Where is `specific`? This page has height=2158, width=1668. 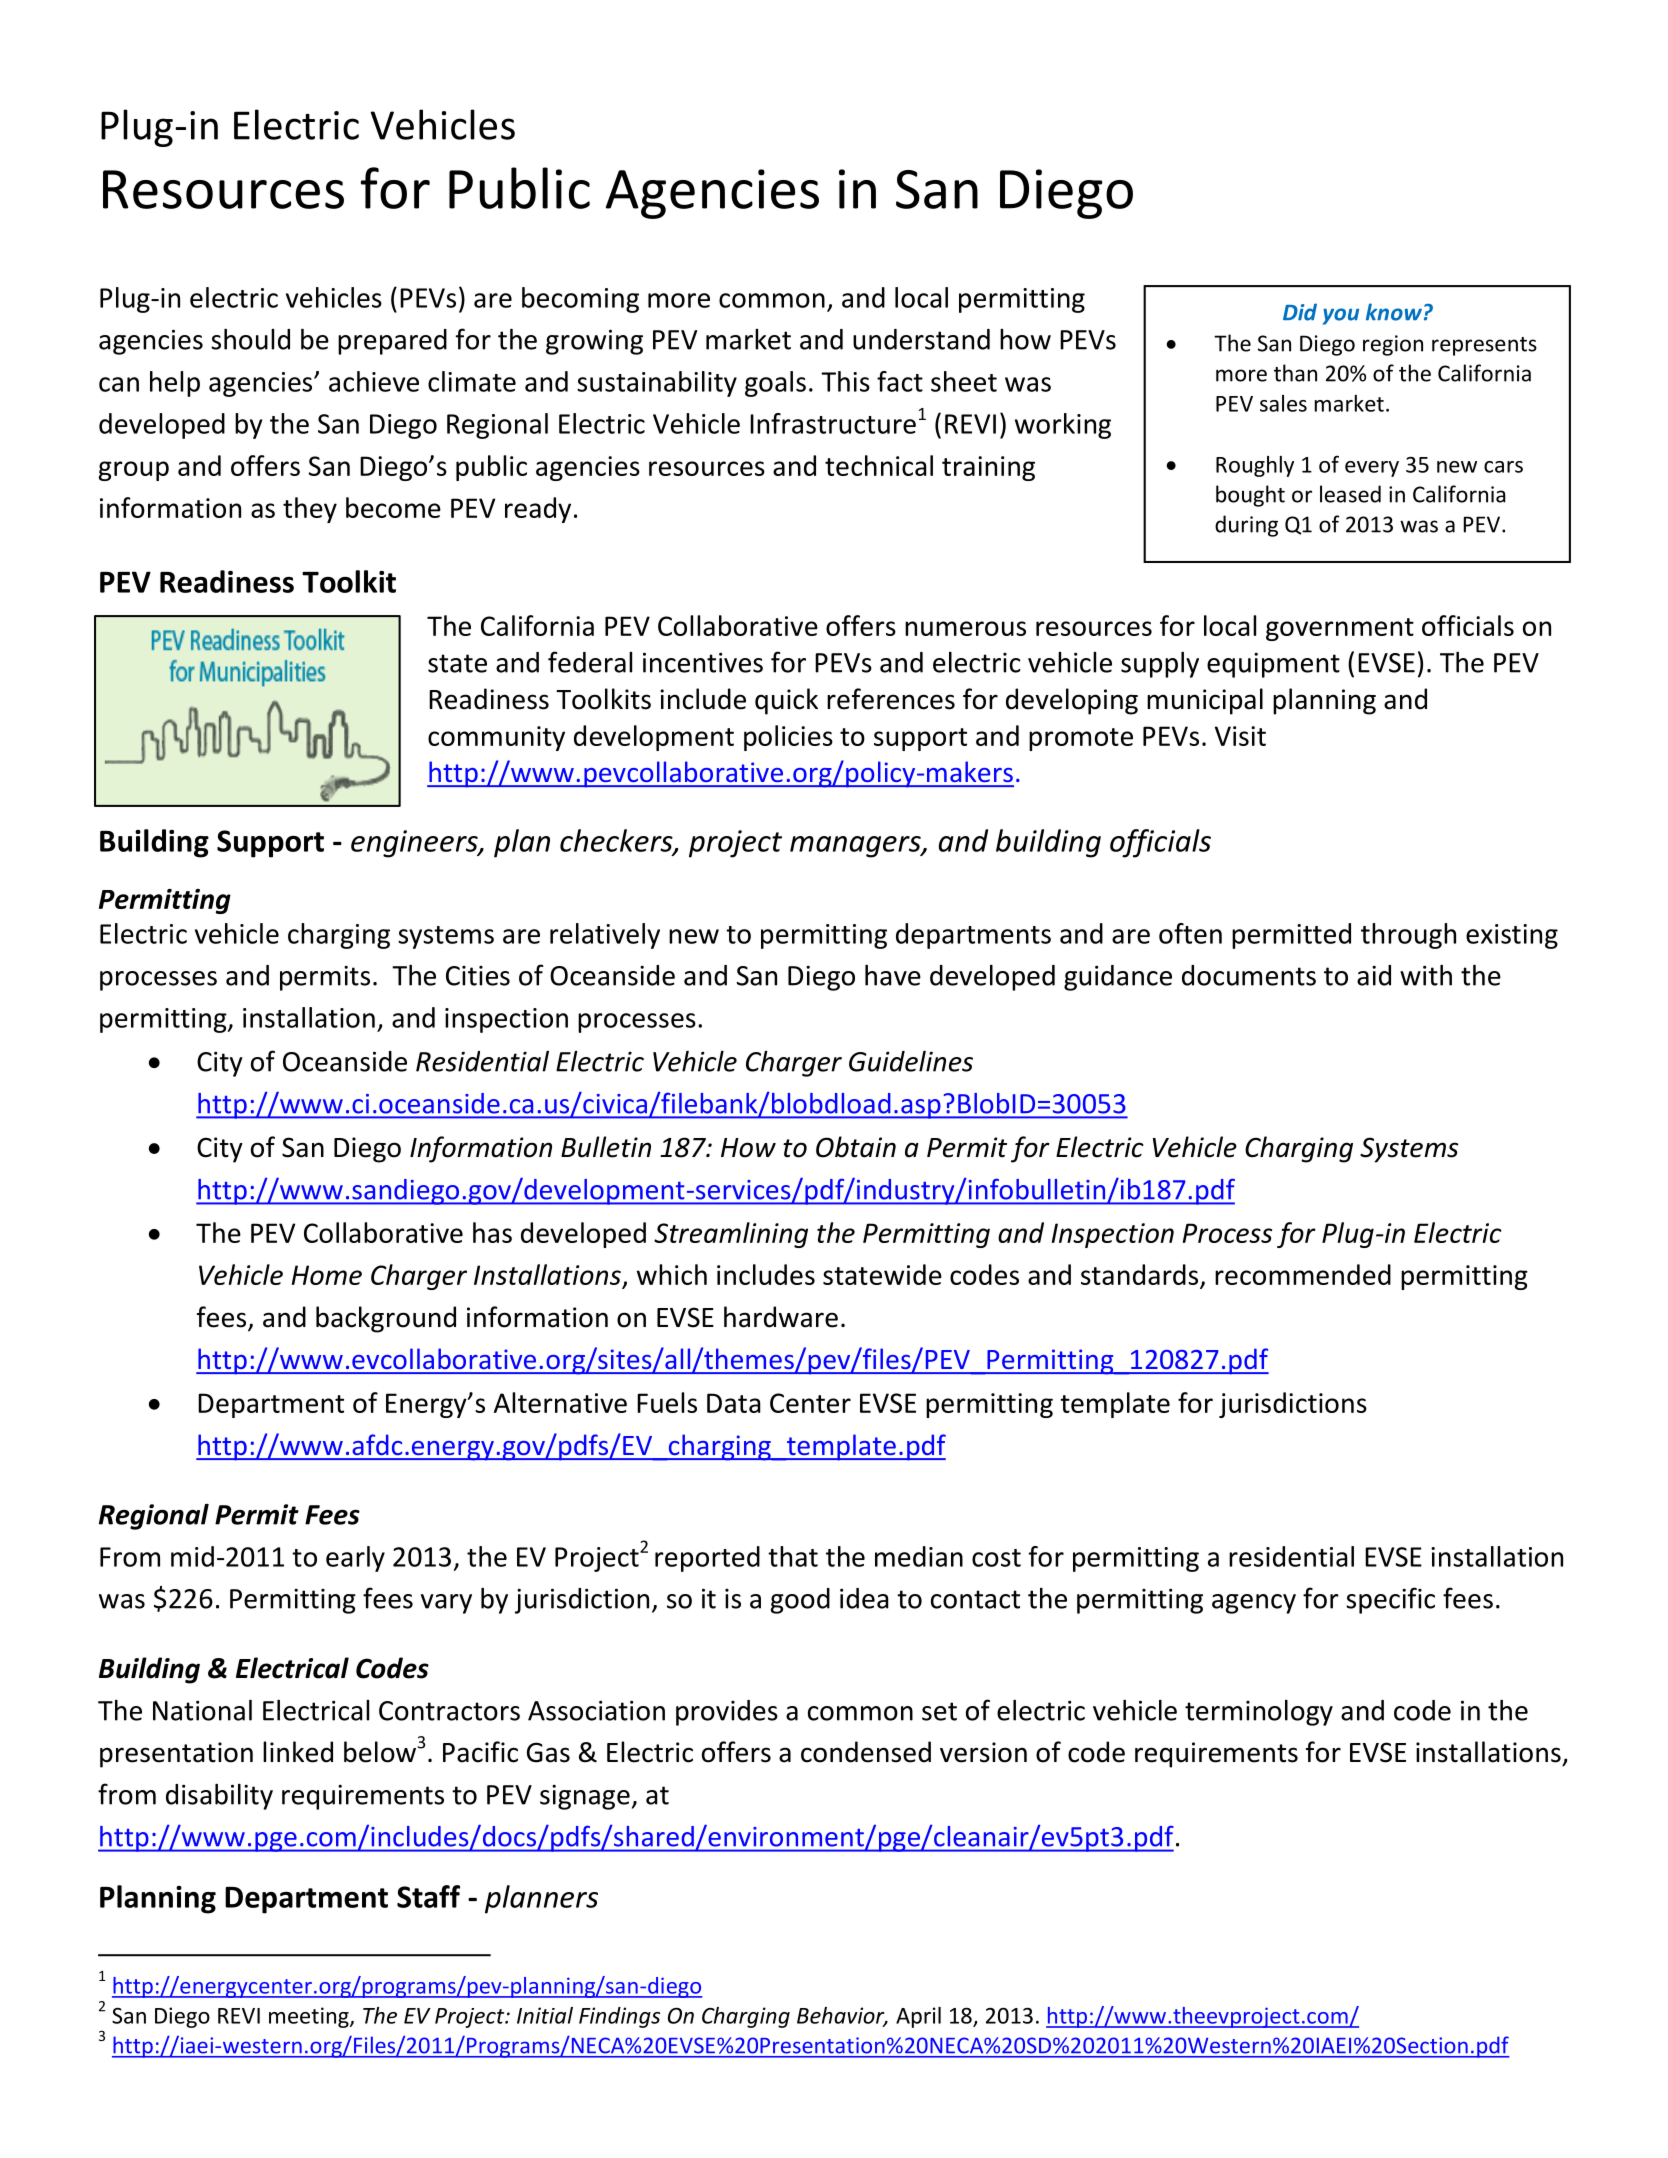
specific is located at coordinates (1390, 1600).
